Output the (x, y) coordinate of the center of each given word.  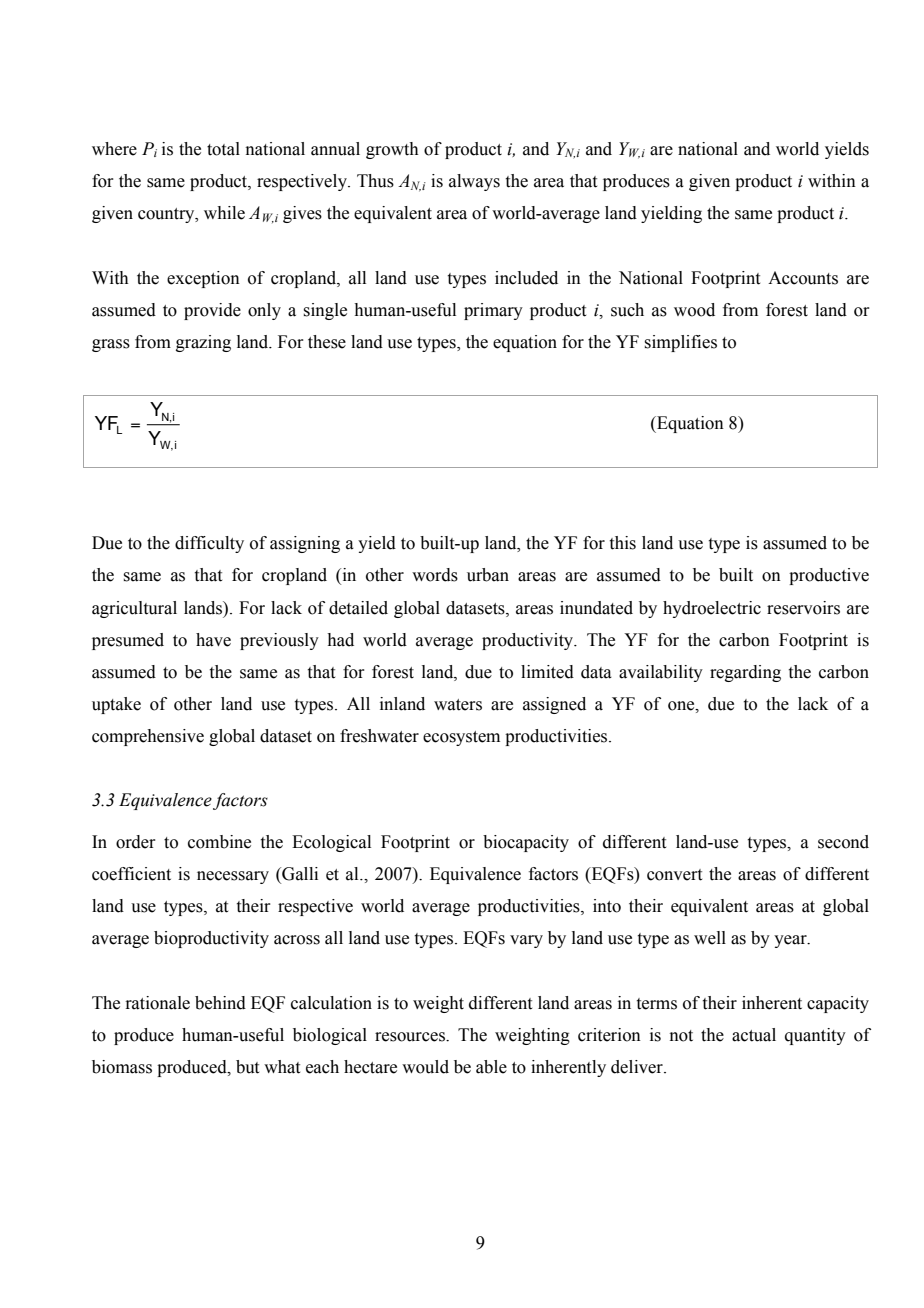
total (223, 149)
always (474, 182)
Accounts (803, 278)
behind (220, 1003)
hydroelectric (712, 609)
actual (754, 1035)
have (213, 640)
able (491, 1067)
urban (488, 575)
